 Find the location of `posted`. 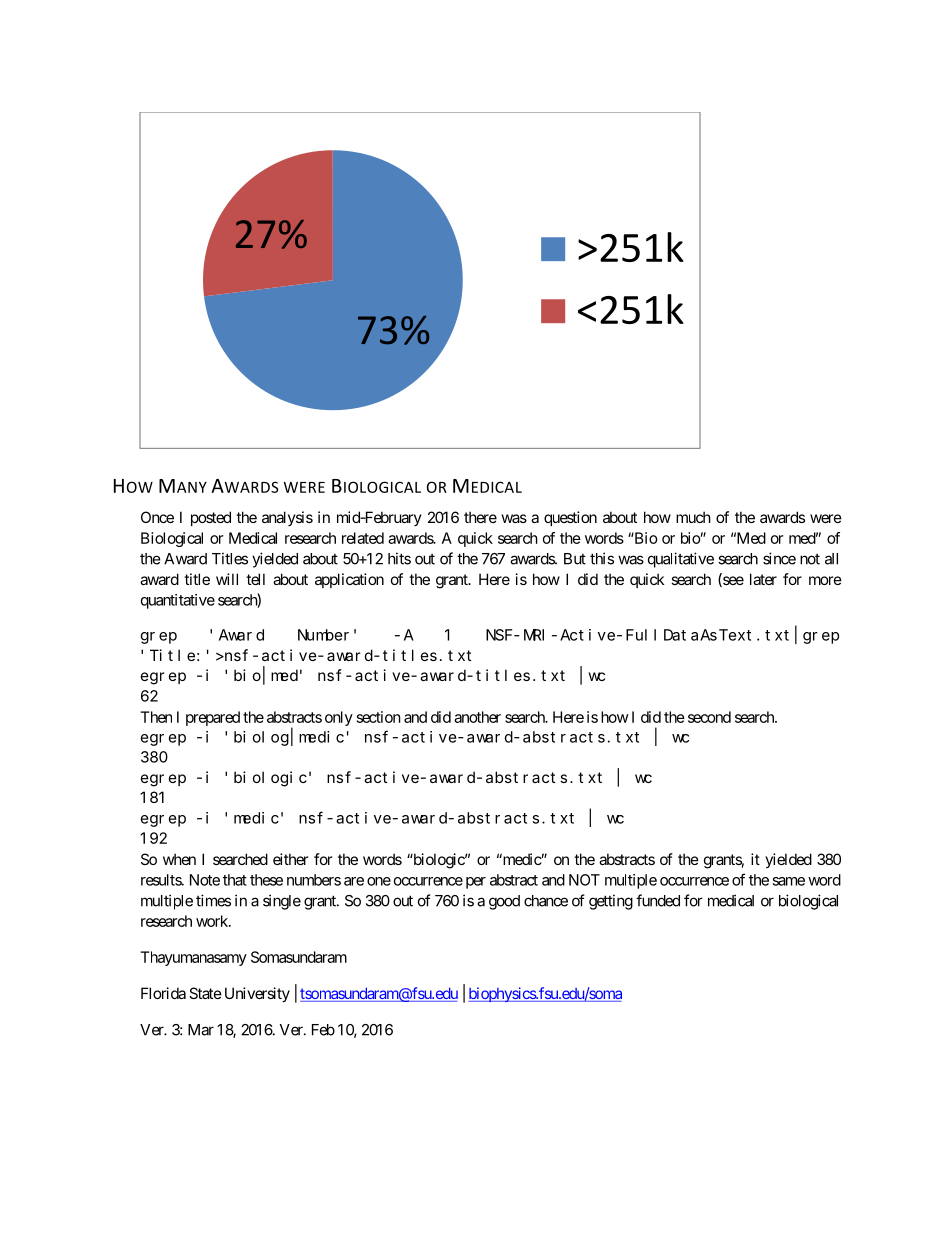

posted is located at coordinates (211, 518).
